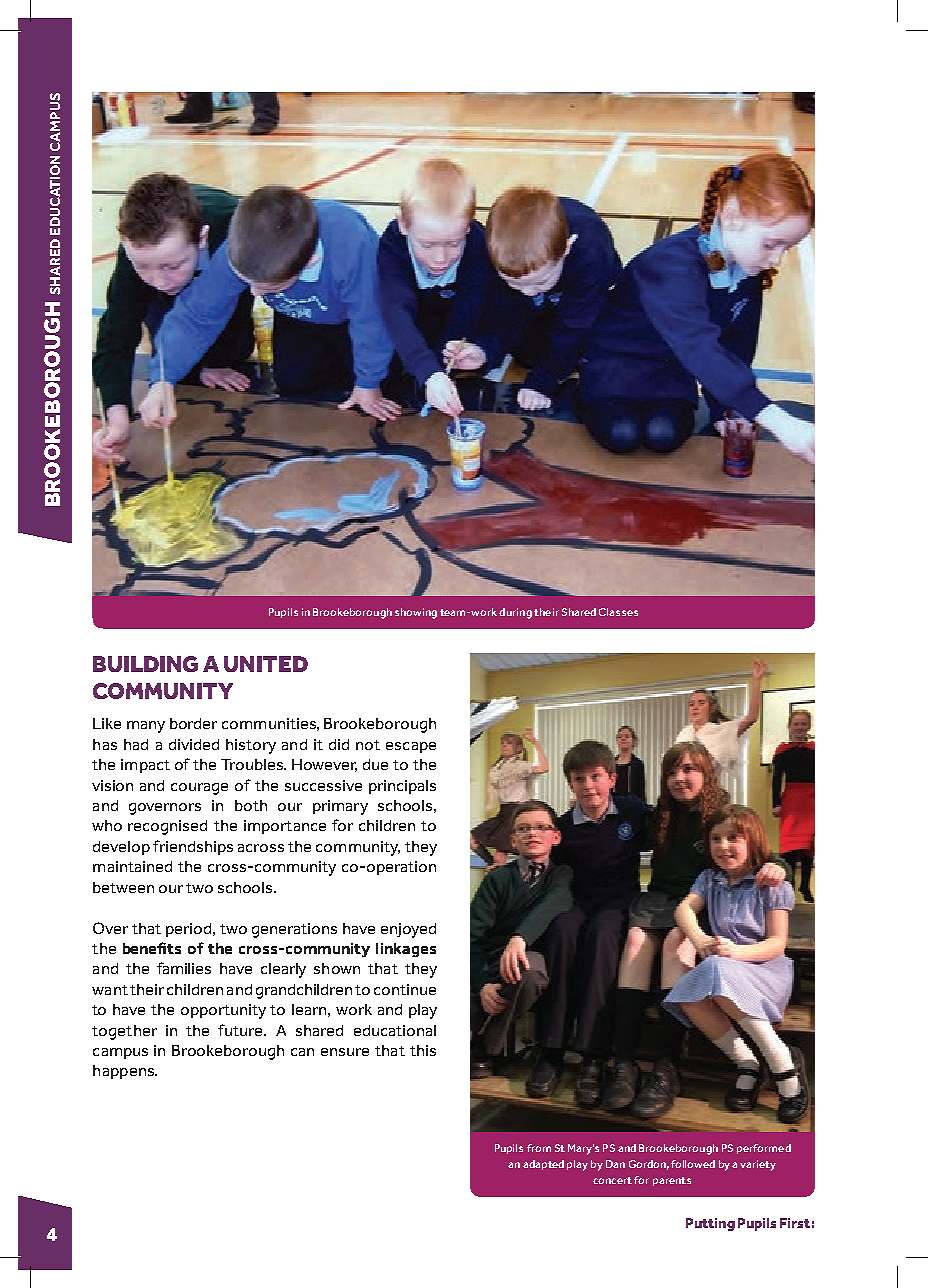 The image size is (928, 1288). Describe the element at coordinates (405, 989) in the image. I see `continue` at that location.
